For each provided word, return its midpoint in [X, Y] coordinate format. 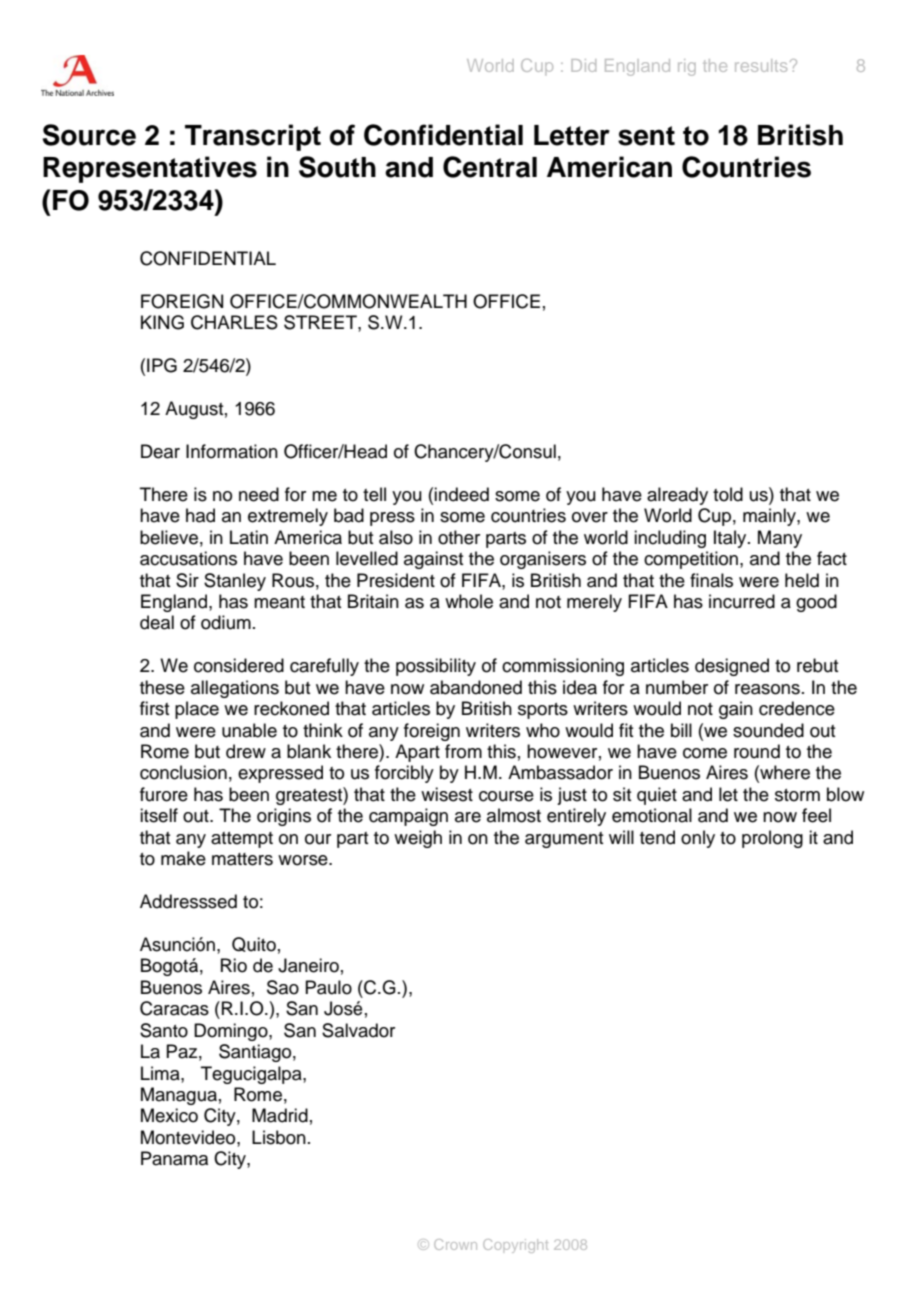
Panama [174, 1158]
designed [732, 667]
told [728, 494]
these [162, 687]
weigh [418, 839]
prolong [772, 839]
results [761, 65]
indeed [461, 494]
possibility [436, 667]
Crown [455, 1244]
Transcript [253, 137]
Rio [234, 965]
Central [490, 167]
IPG [162, 365]
